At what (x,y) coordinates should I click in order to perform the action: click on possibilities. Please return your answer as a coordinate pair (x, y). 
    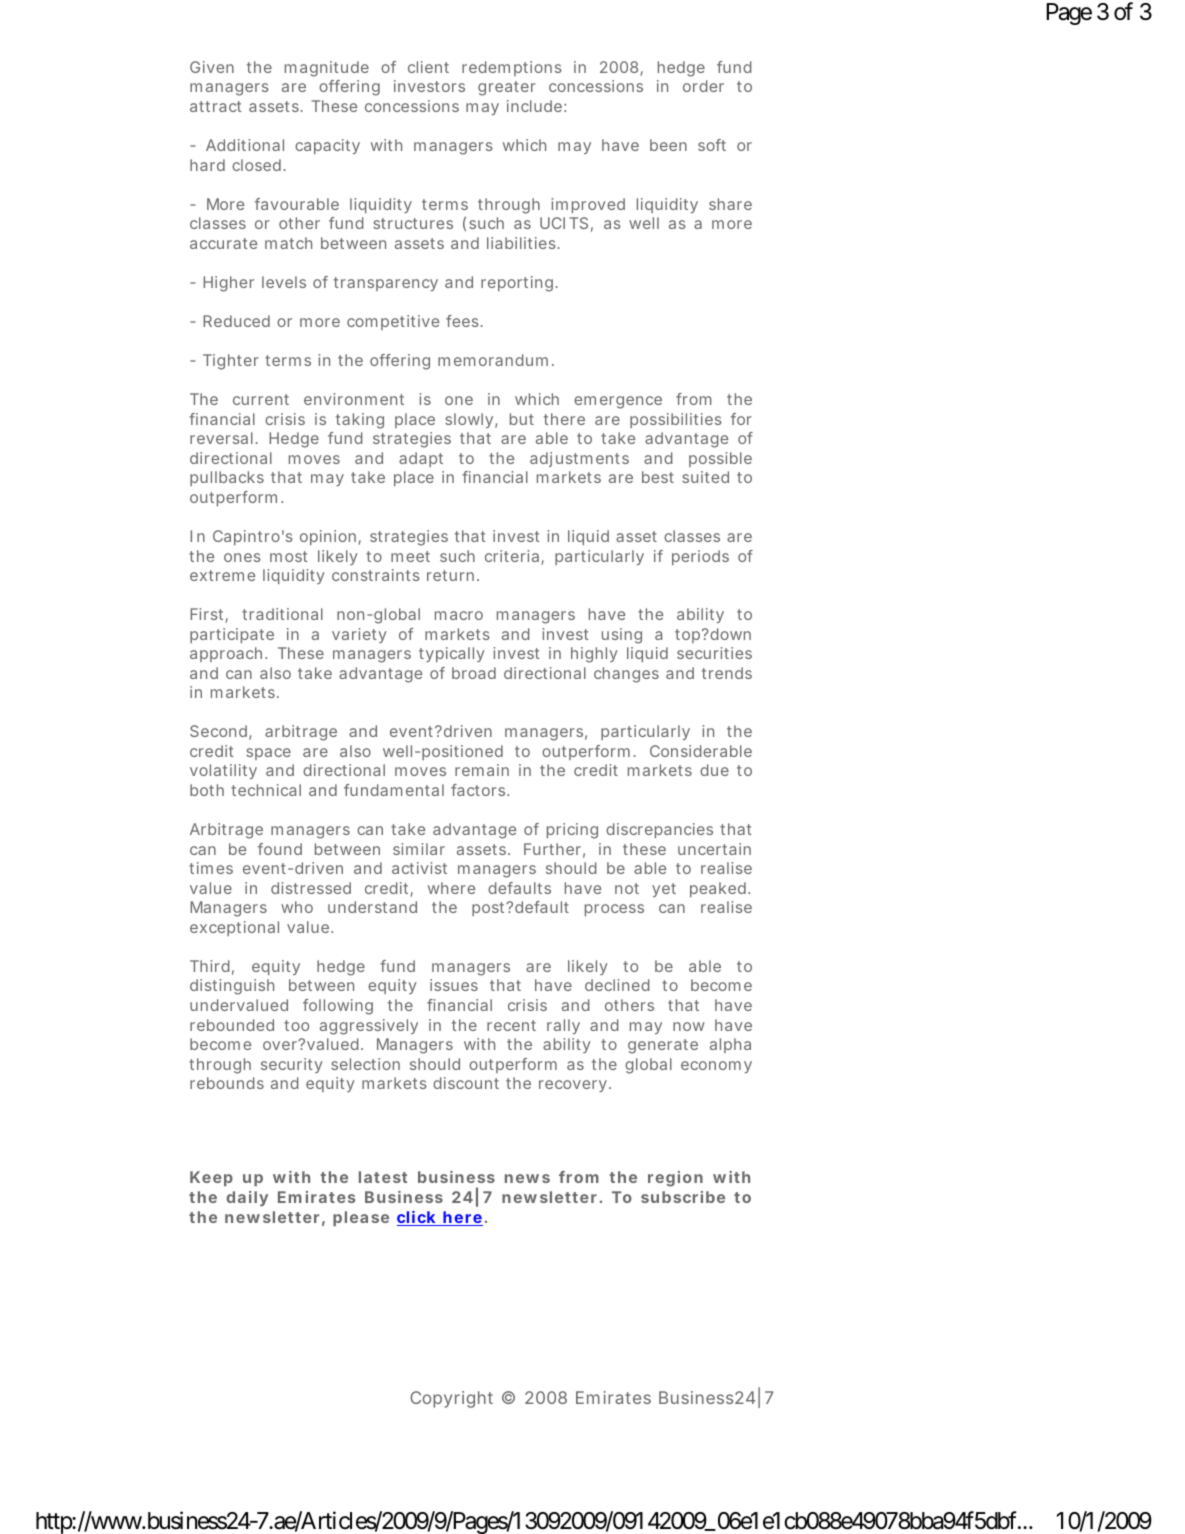
    Looking at the image, I should click on (676, 420).
